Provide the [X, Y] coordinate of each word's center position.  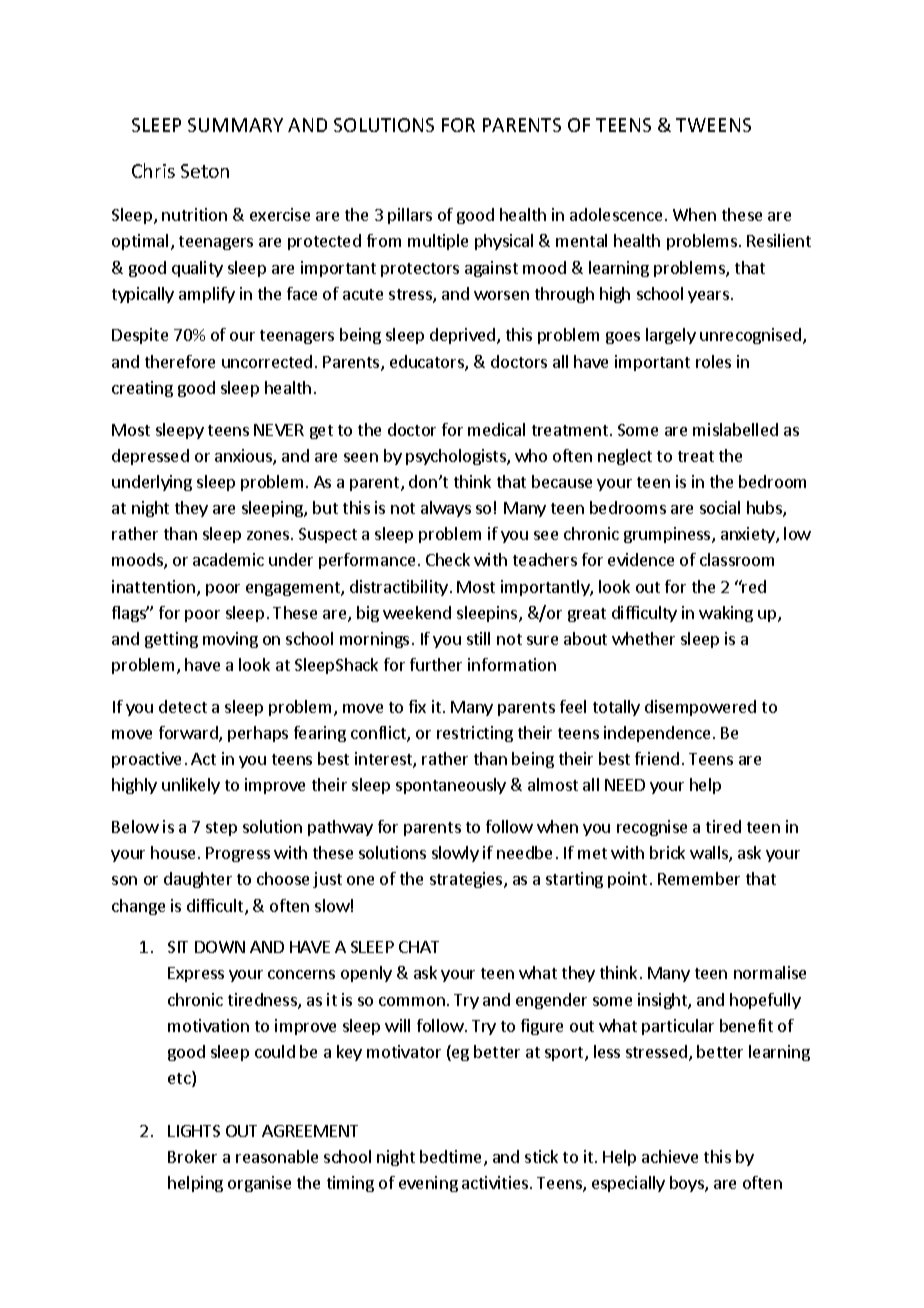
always [446, 509]
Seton [205, 171]
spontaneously [451, 786]
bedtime [452, 1158]
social [720, 507]
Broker [192, 1156]
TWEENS [713, 125]
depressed [150, 457]
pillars [410, 216]
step [221, 829]
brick [667, 852]
